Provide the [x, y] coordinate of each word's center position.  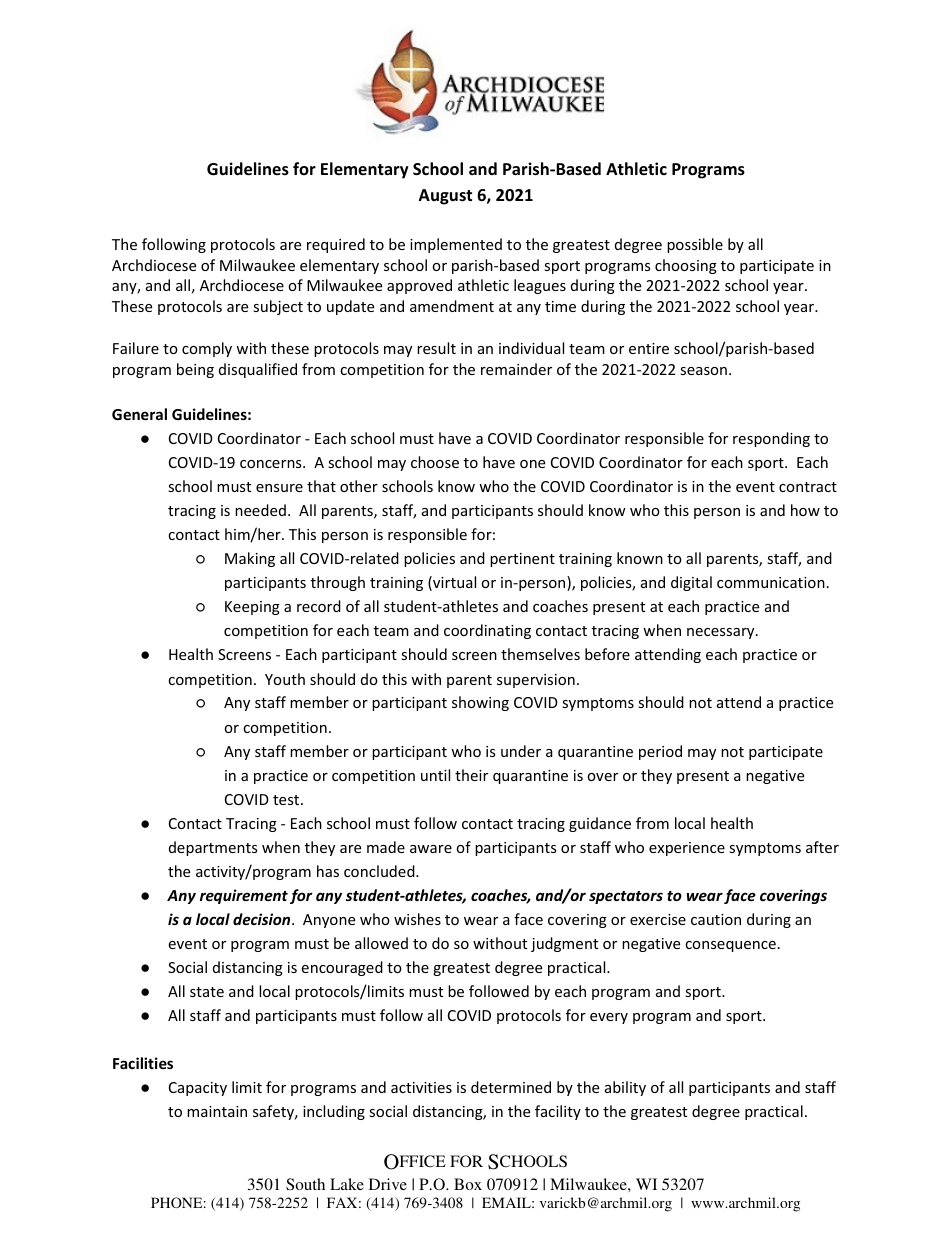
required [336, 245]
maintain [217, 1111]
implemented [456, 245]
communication [771, 582]
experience [687, 849]
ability [625, 1088]
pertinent [522, 560]
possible [695, 245]
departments [213, 848]
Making [250, 559]
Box [468, 1184]
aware [431, 849]
